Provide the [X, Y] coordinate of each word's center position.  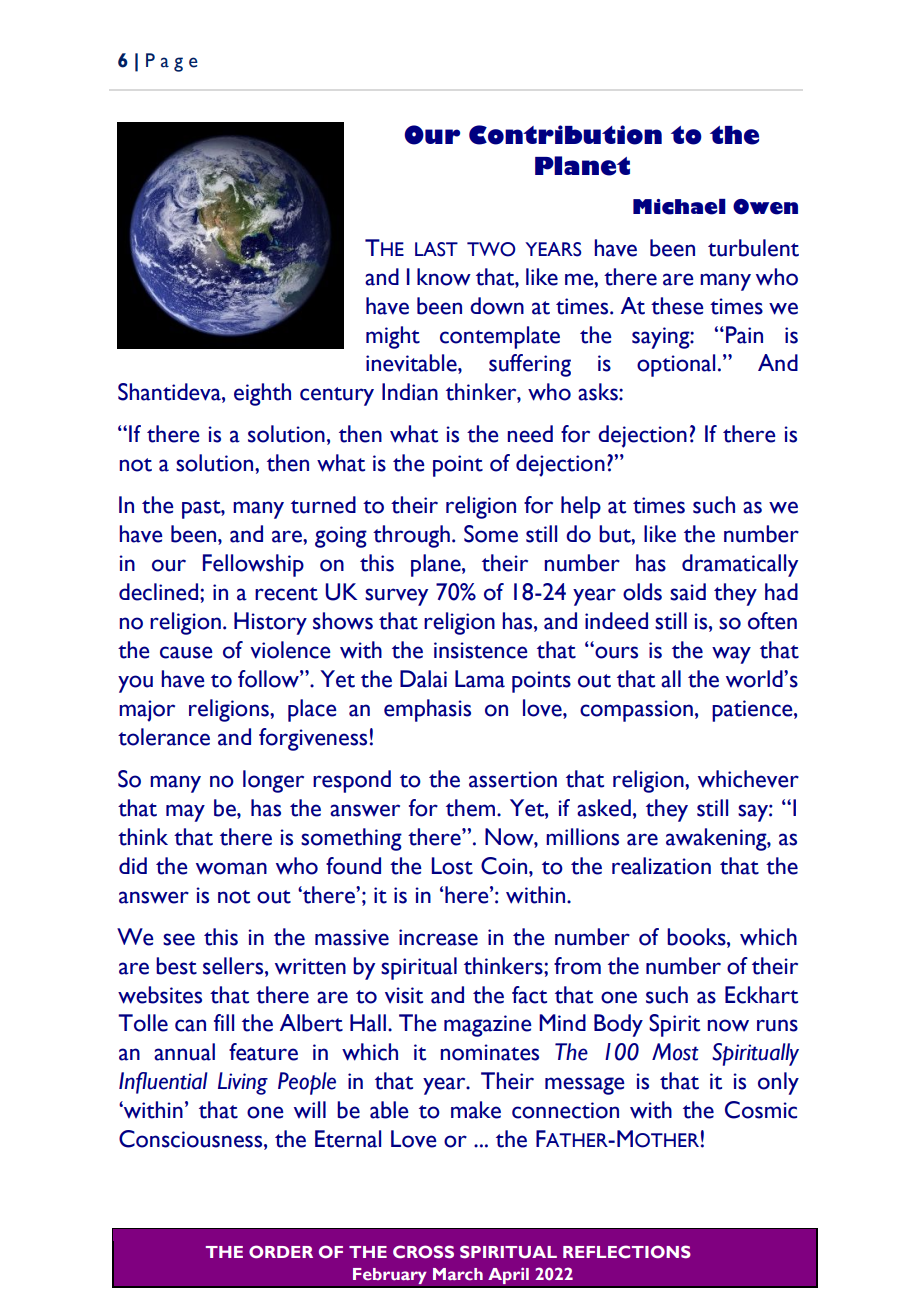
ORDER [281, 1251]
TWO [491, 249]
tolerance [164, 737]
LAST [436, 249]
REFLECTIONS [627, 1252]
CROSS [423, 1252]
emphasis [427, 710]
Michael [679, 207]
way [731, 655]
